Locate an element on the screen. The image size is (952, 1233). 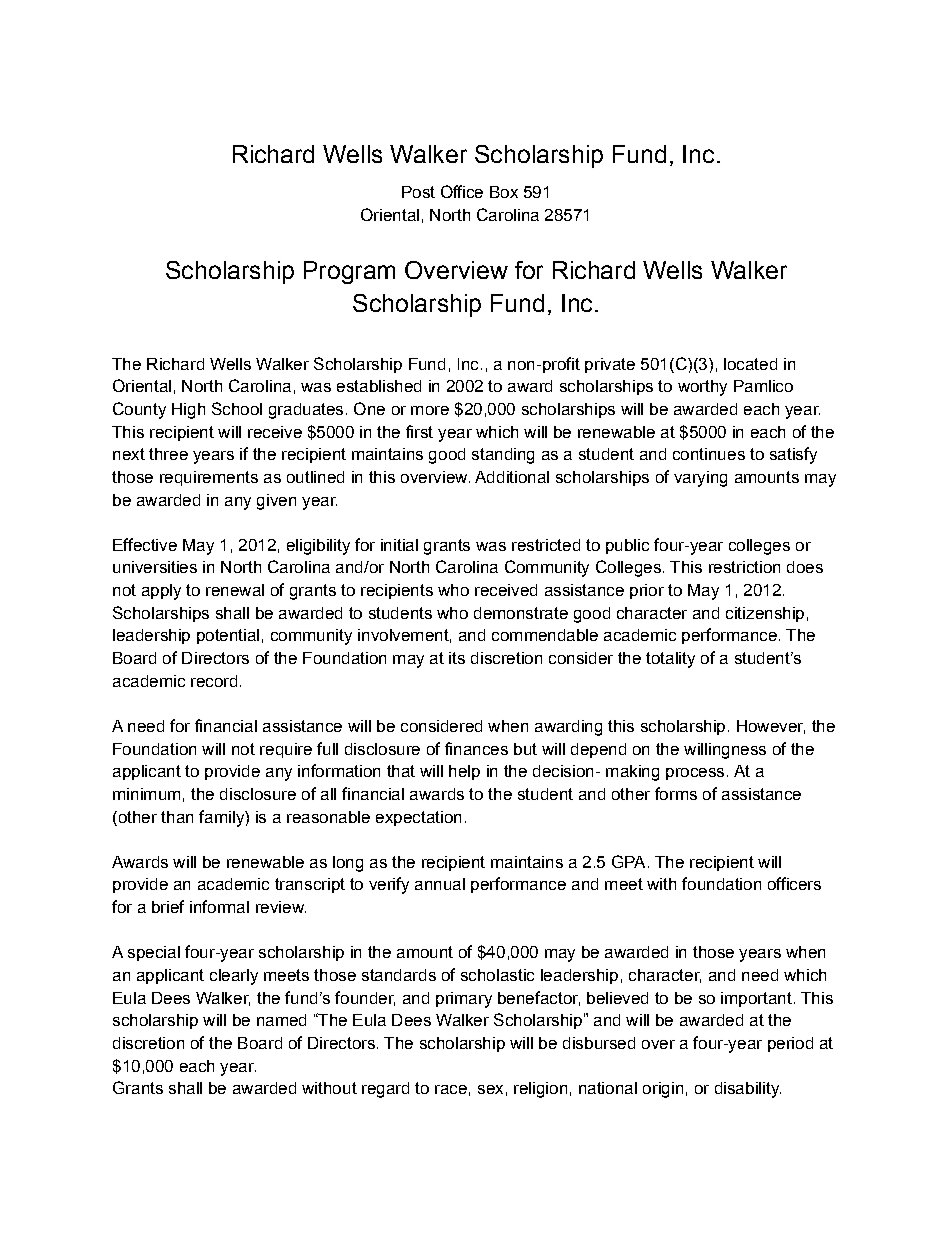
its is located at coordinates (457, 658).
